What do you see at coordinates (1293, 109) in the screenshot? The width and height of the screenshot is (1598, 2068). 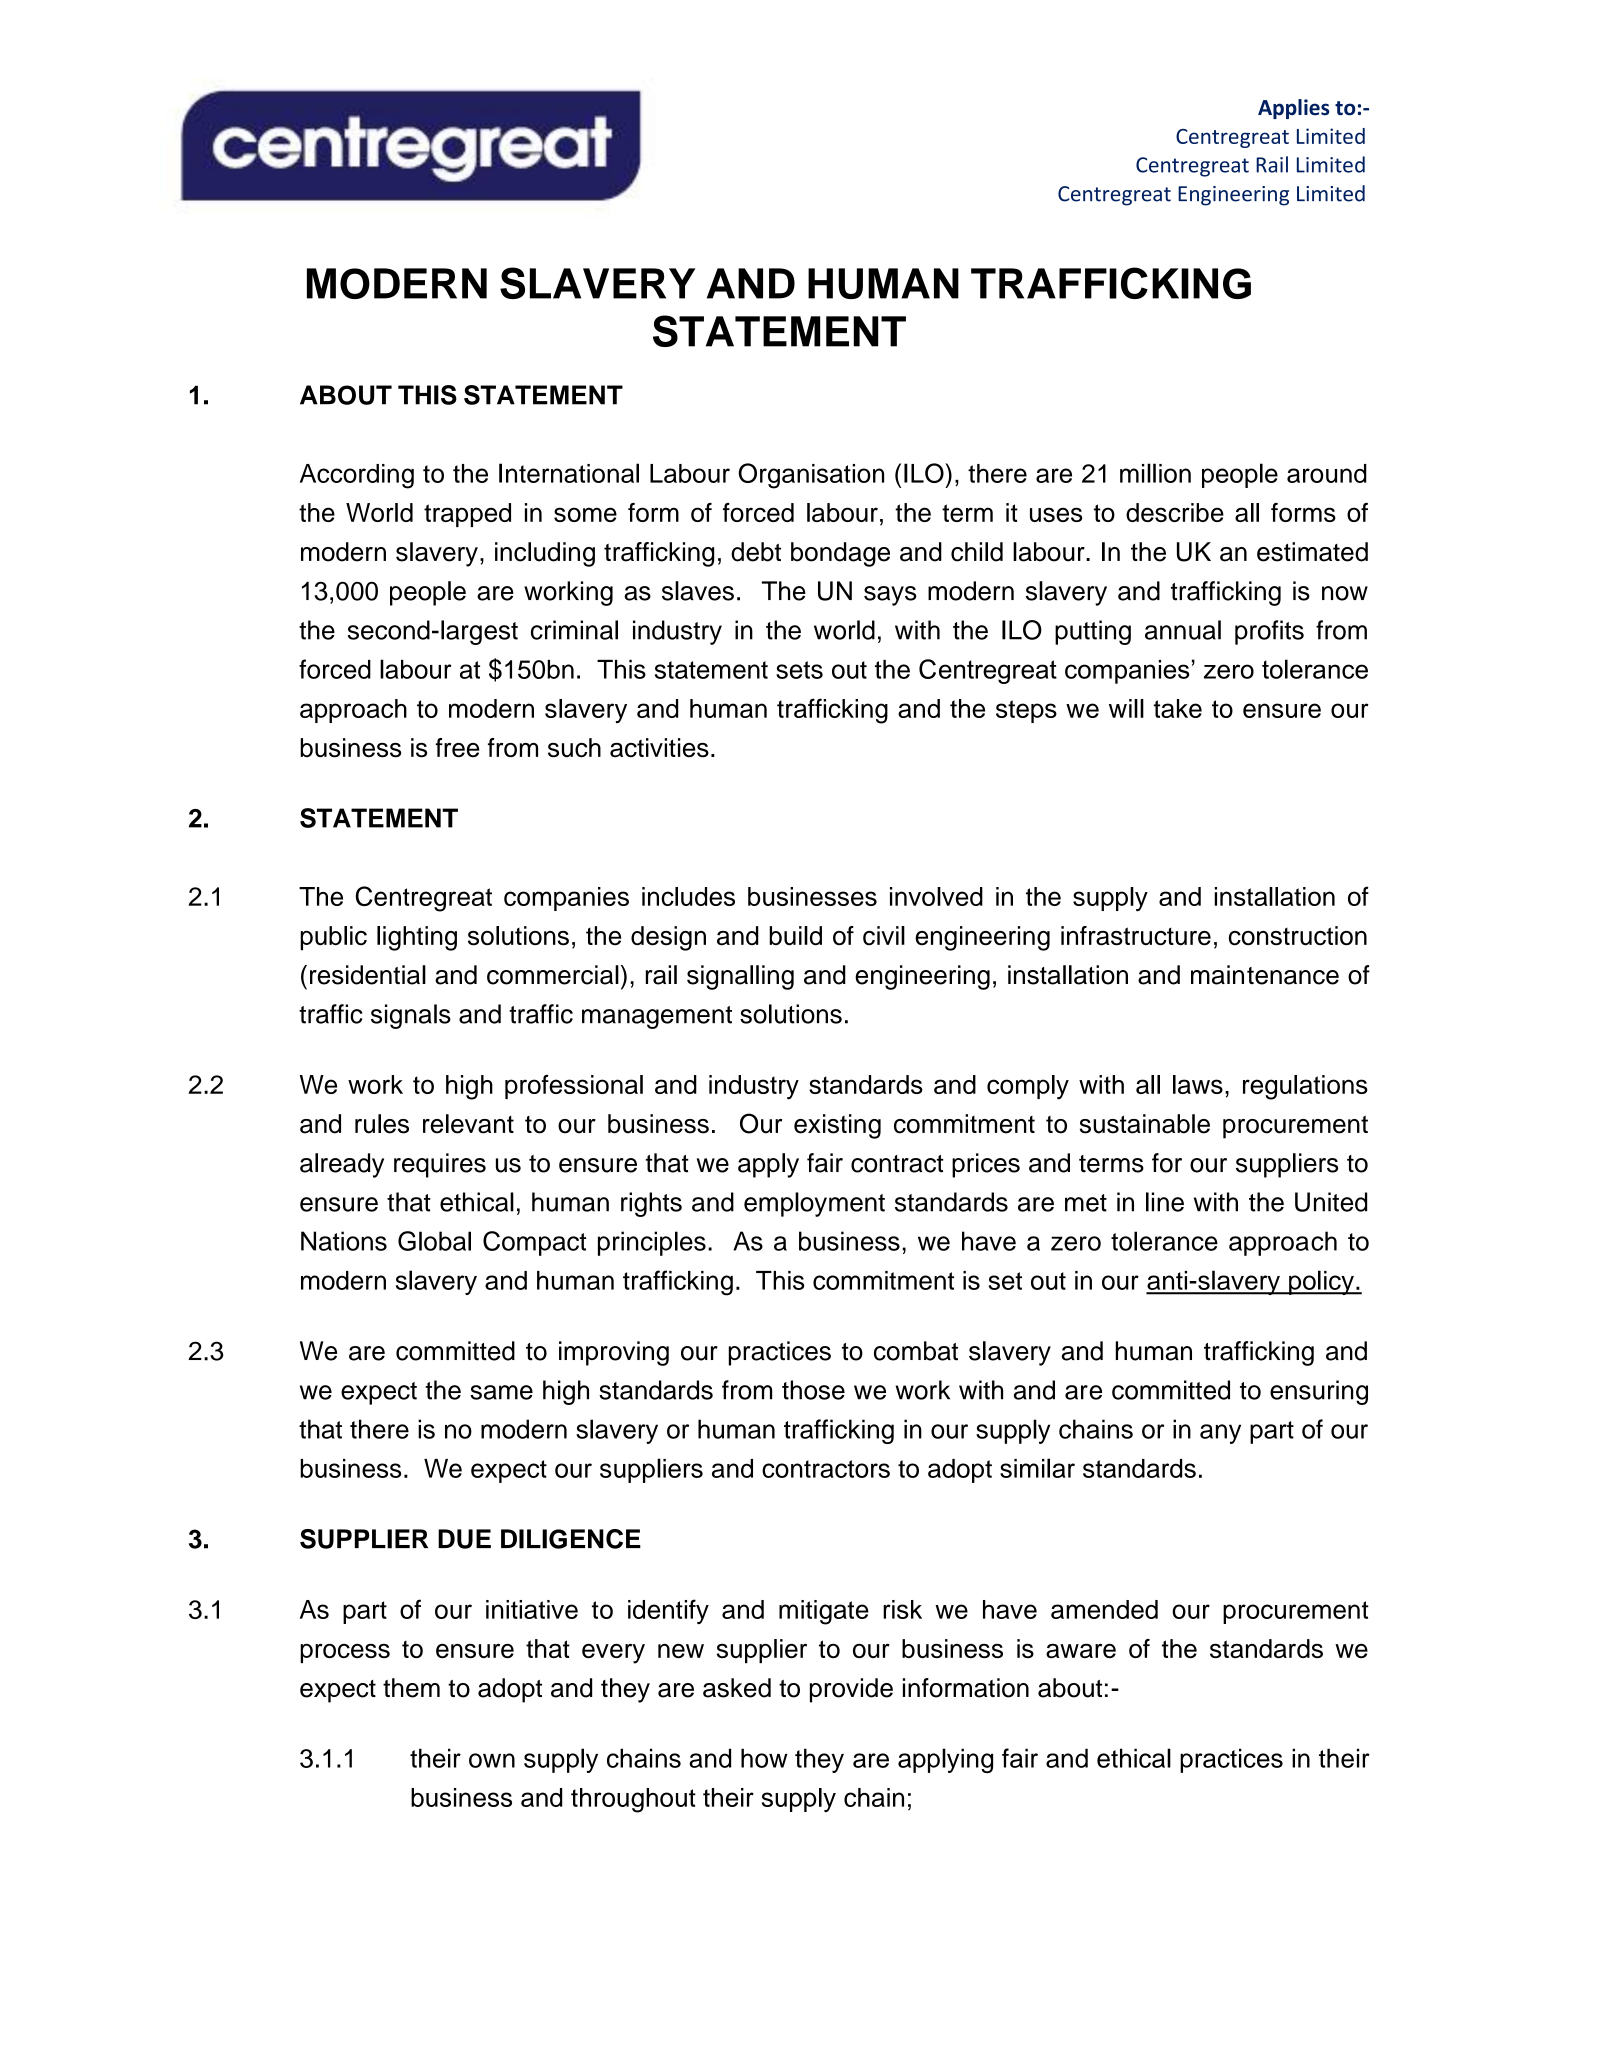 I see `Applies` at bounding box center [1293, 109].
